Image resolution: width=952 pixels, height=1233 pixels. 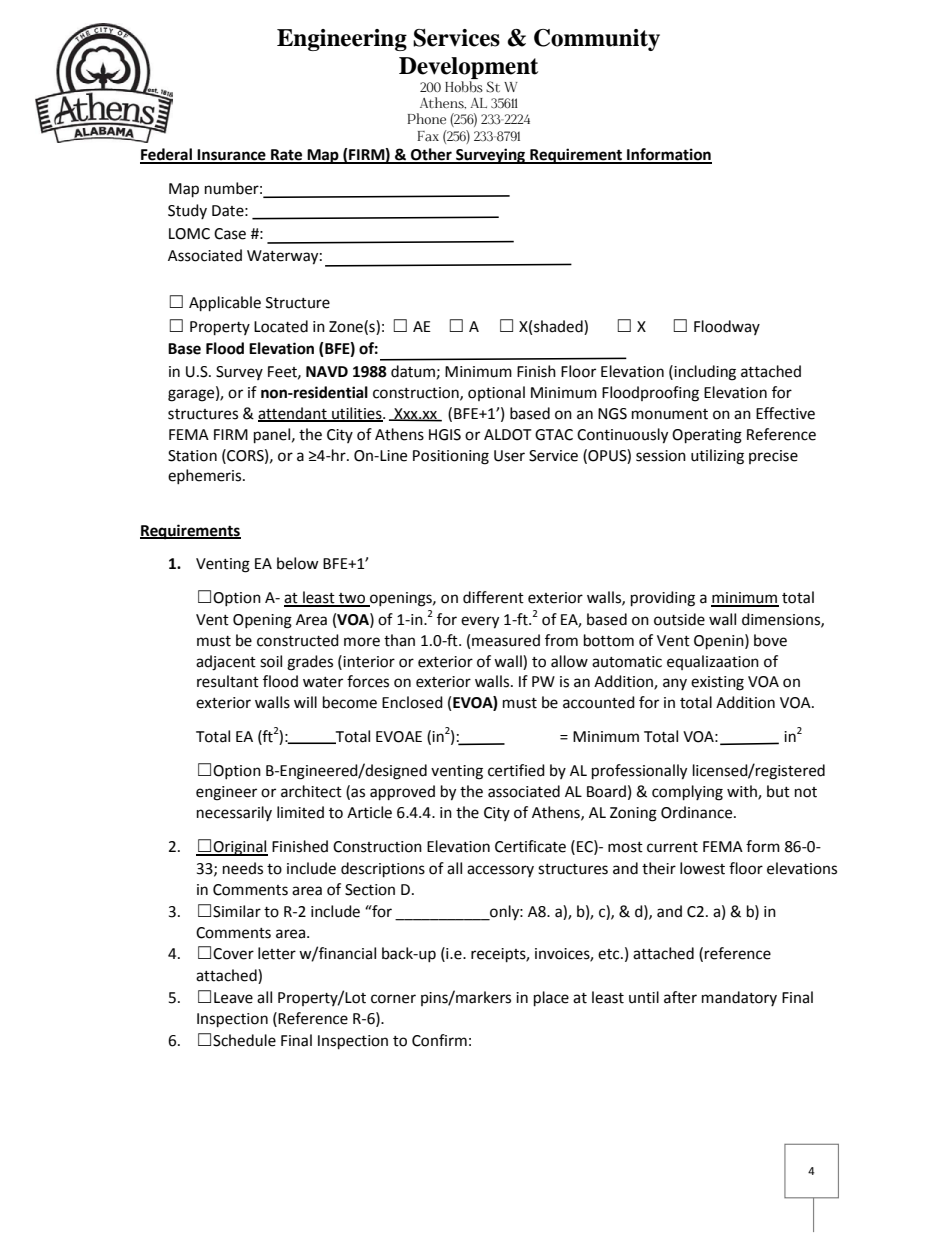 What do you see at coordinates (234, 813) in the image?
I see `necessarily` at bounding box center [234, 813].
